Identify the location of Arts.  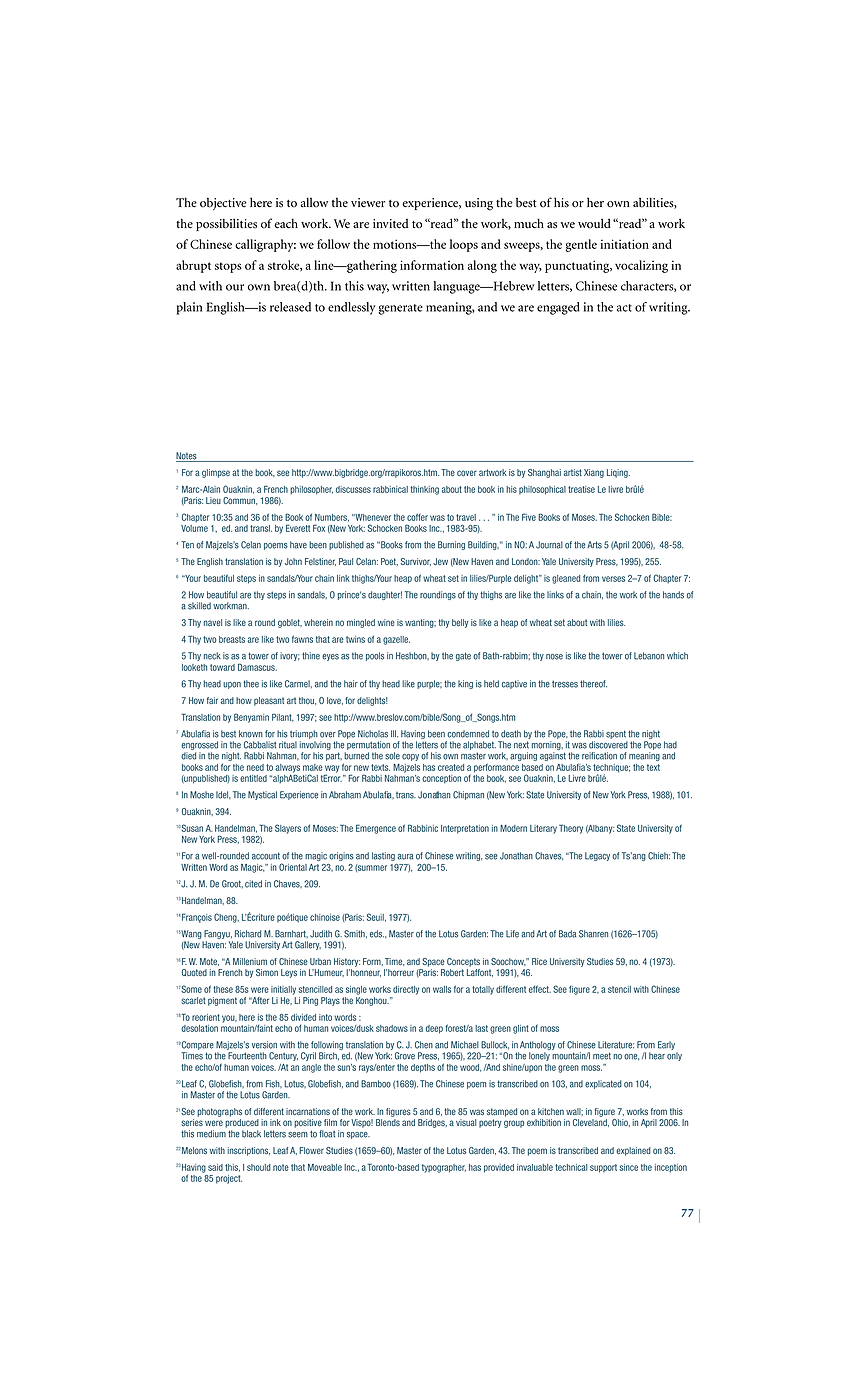
(594, 545).
